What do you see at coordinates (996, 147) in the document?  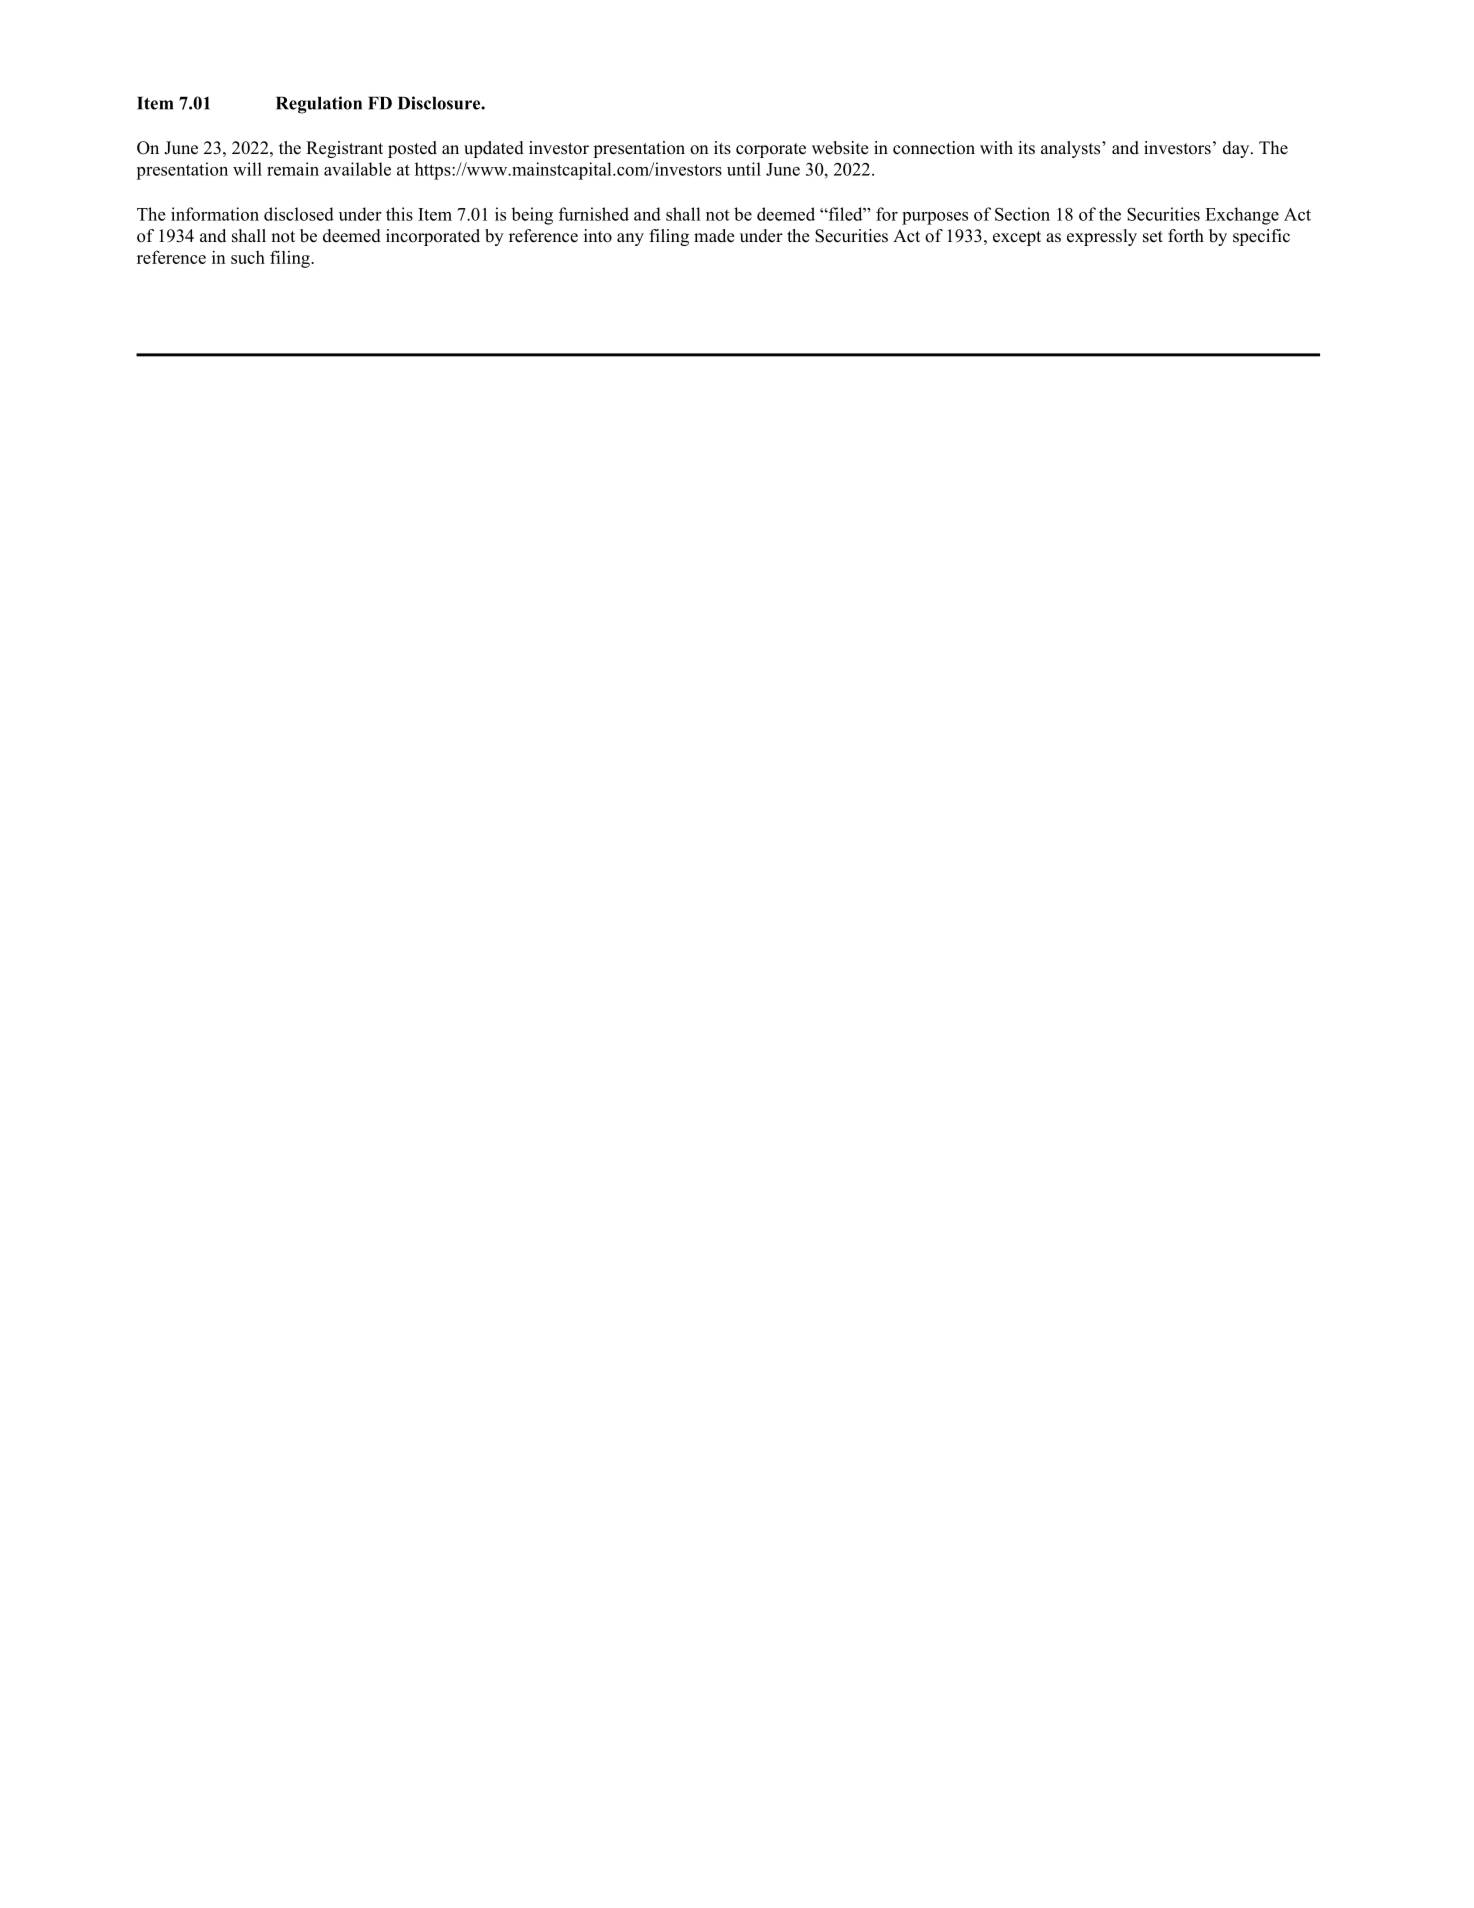 I see `with` at bounding box center [996, 147].
